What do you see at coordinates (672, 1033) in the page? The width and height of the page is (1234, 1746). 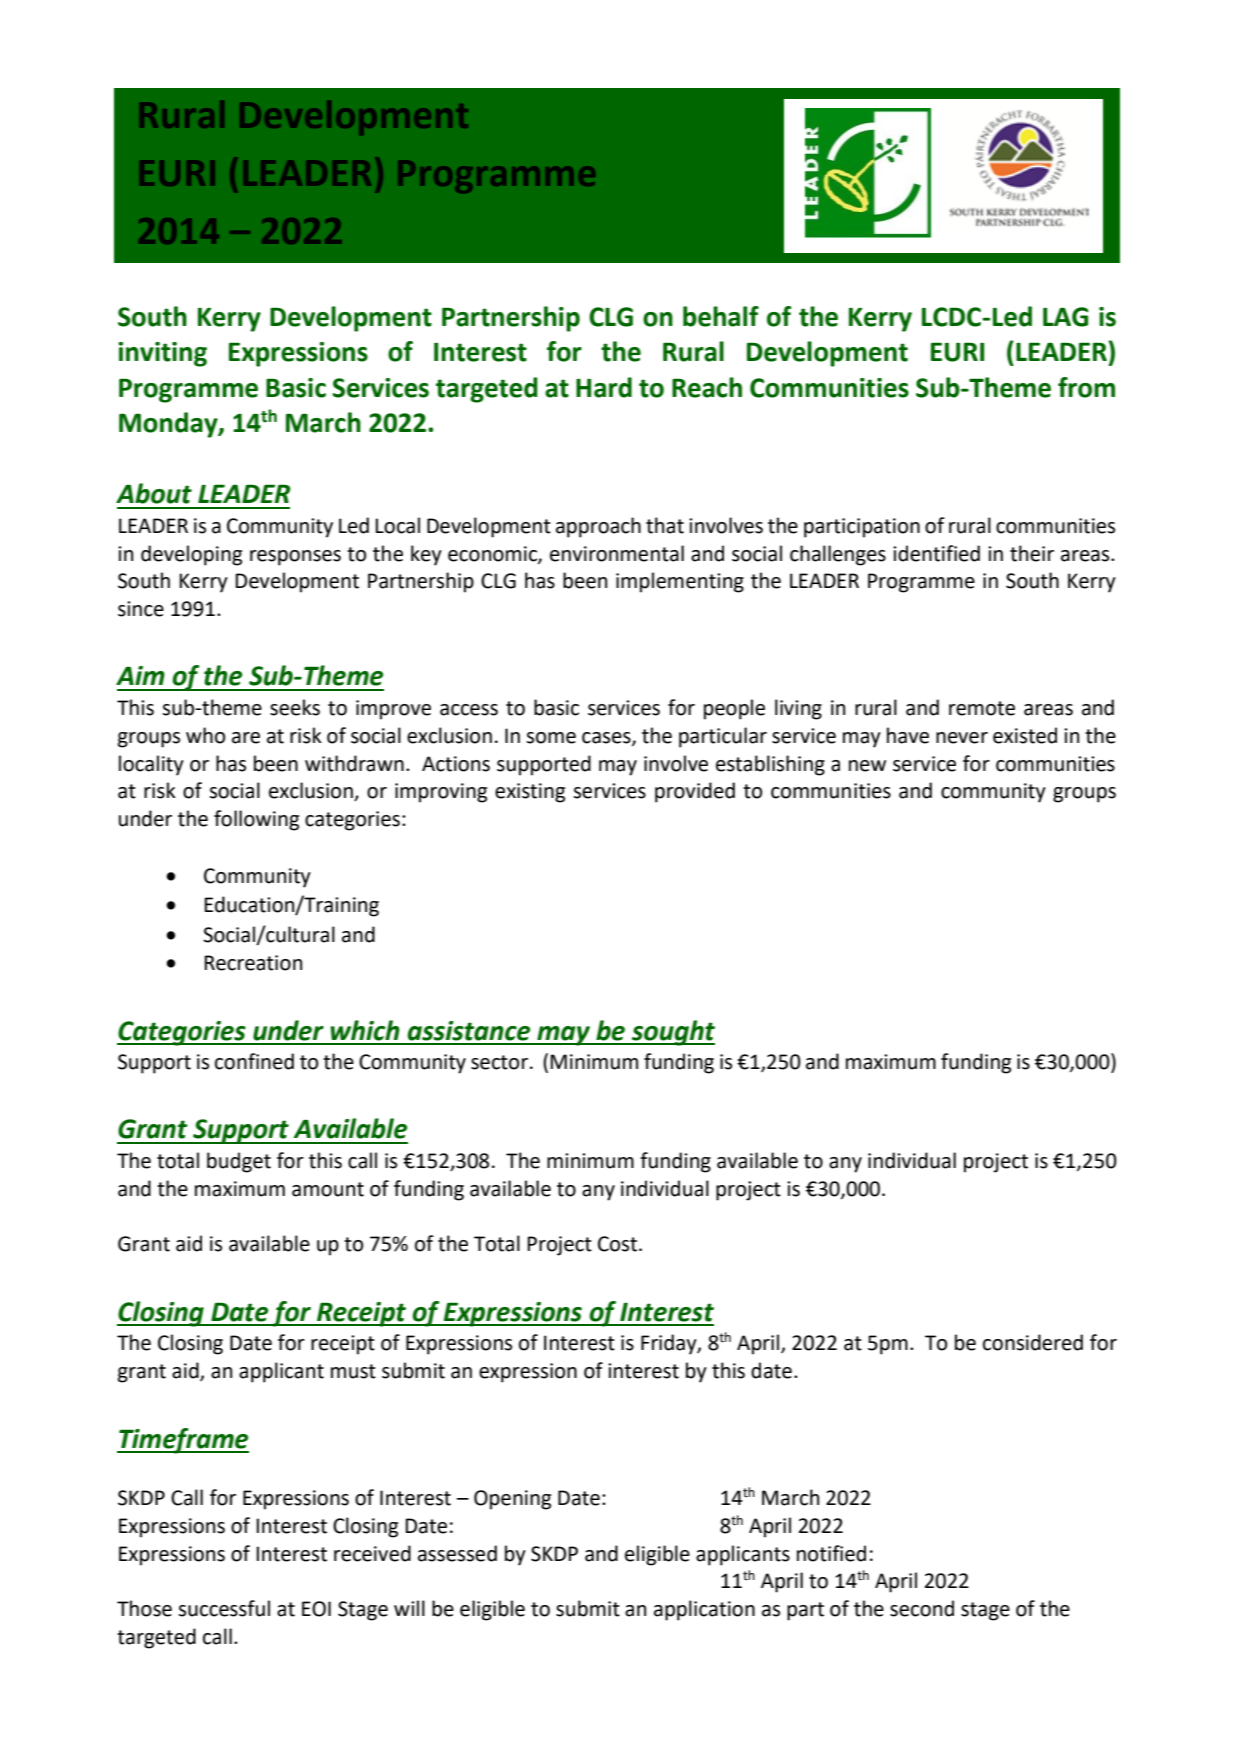 I see `sought` at bounding box center [672, 1033].
